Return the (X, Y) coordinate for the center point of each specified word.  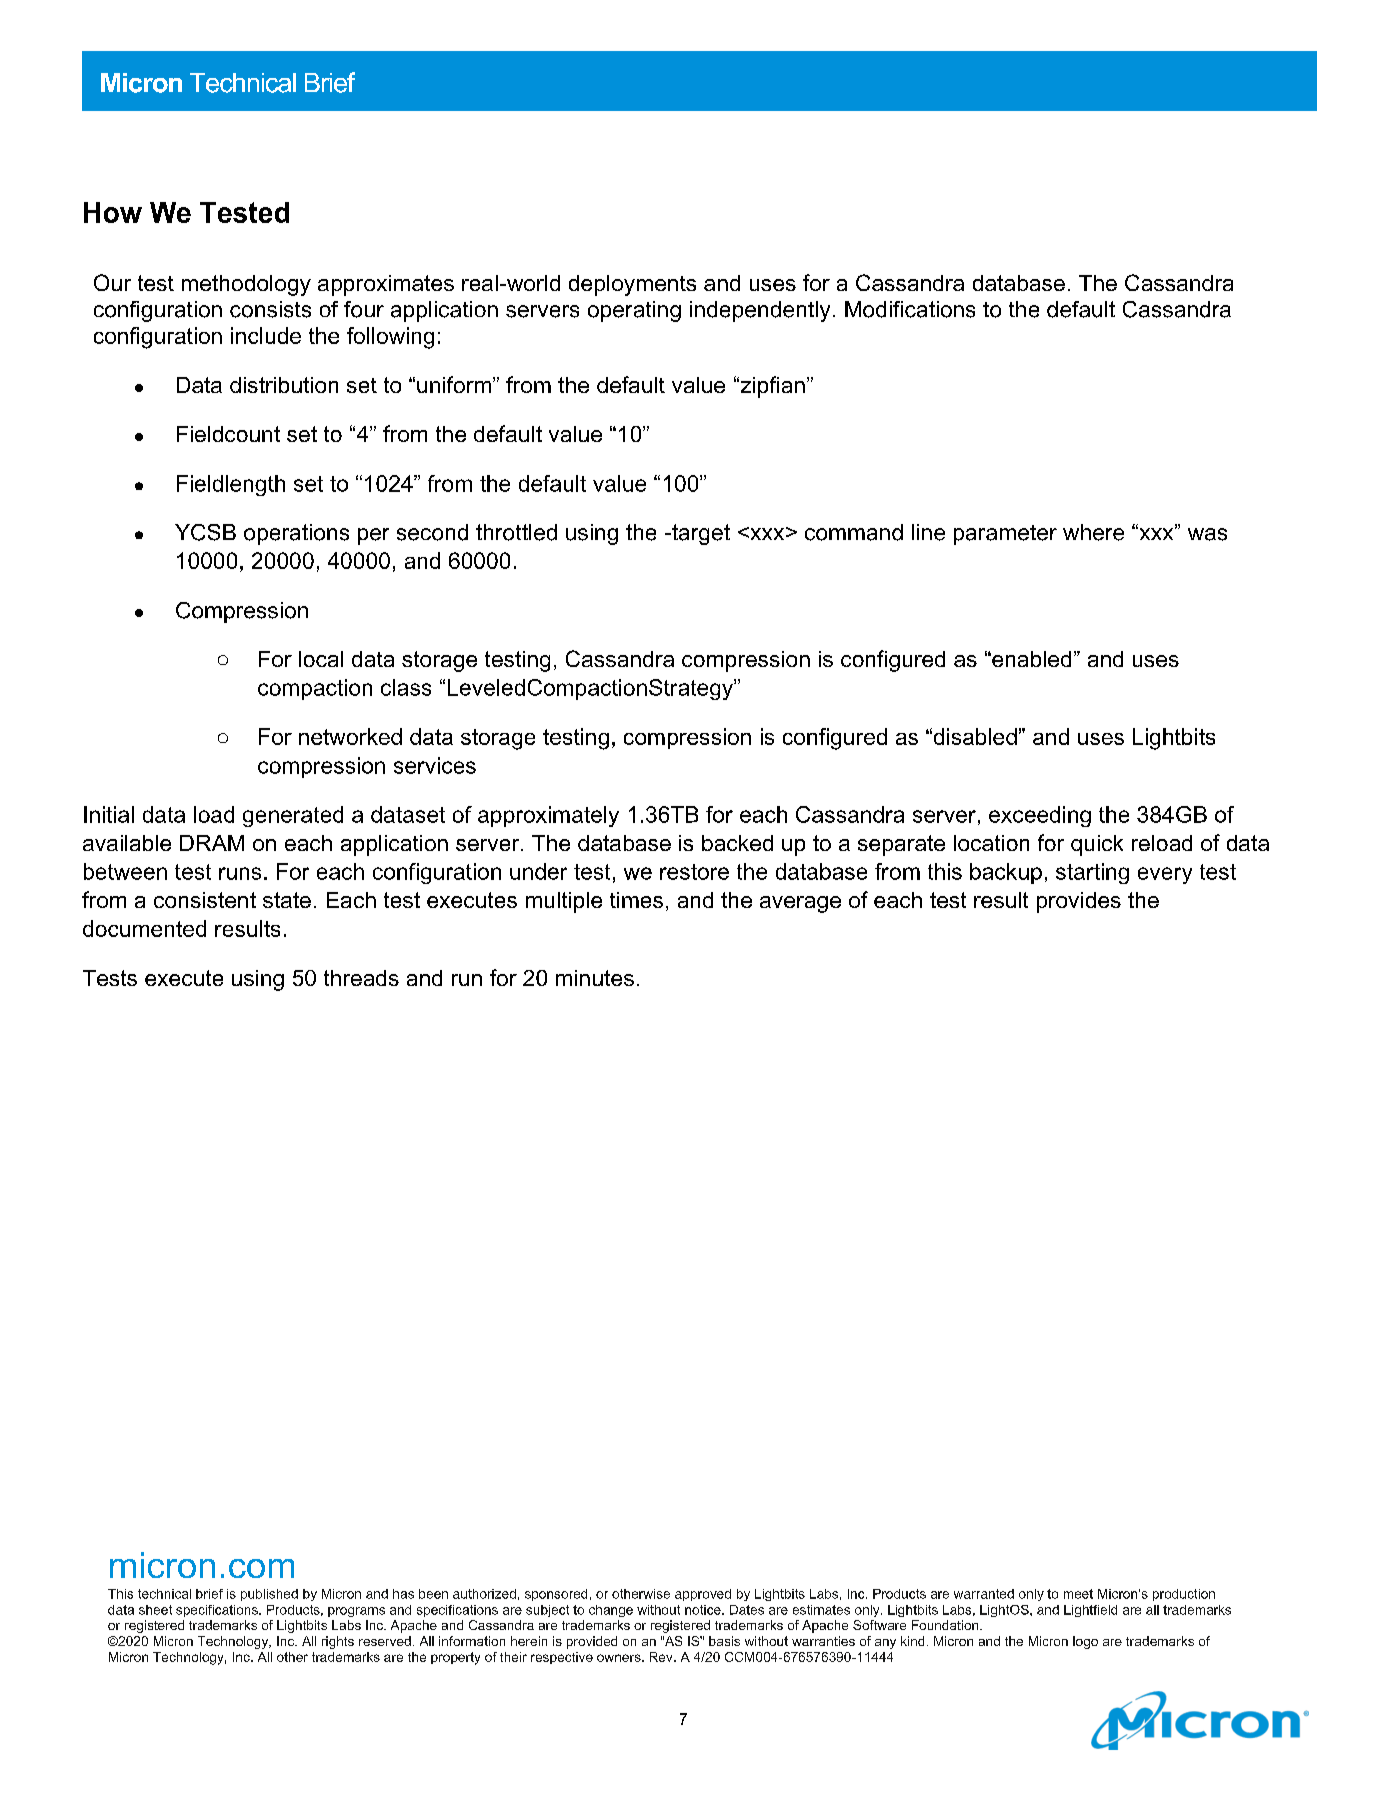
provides (1079, 902)
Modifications (910, 309)
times (636, 900)
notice (704, 1610)
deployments (632, 285)
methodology (246, 285)
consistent (205, 900)
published (269, 1595)
